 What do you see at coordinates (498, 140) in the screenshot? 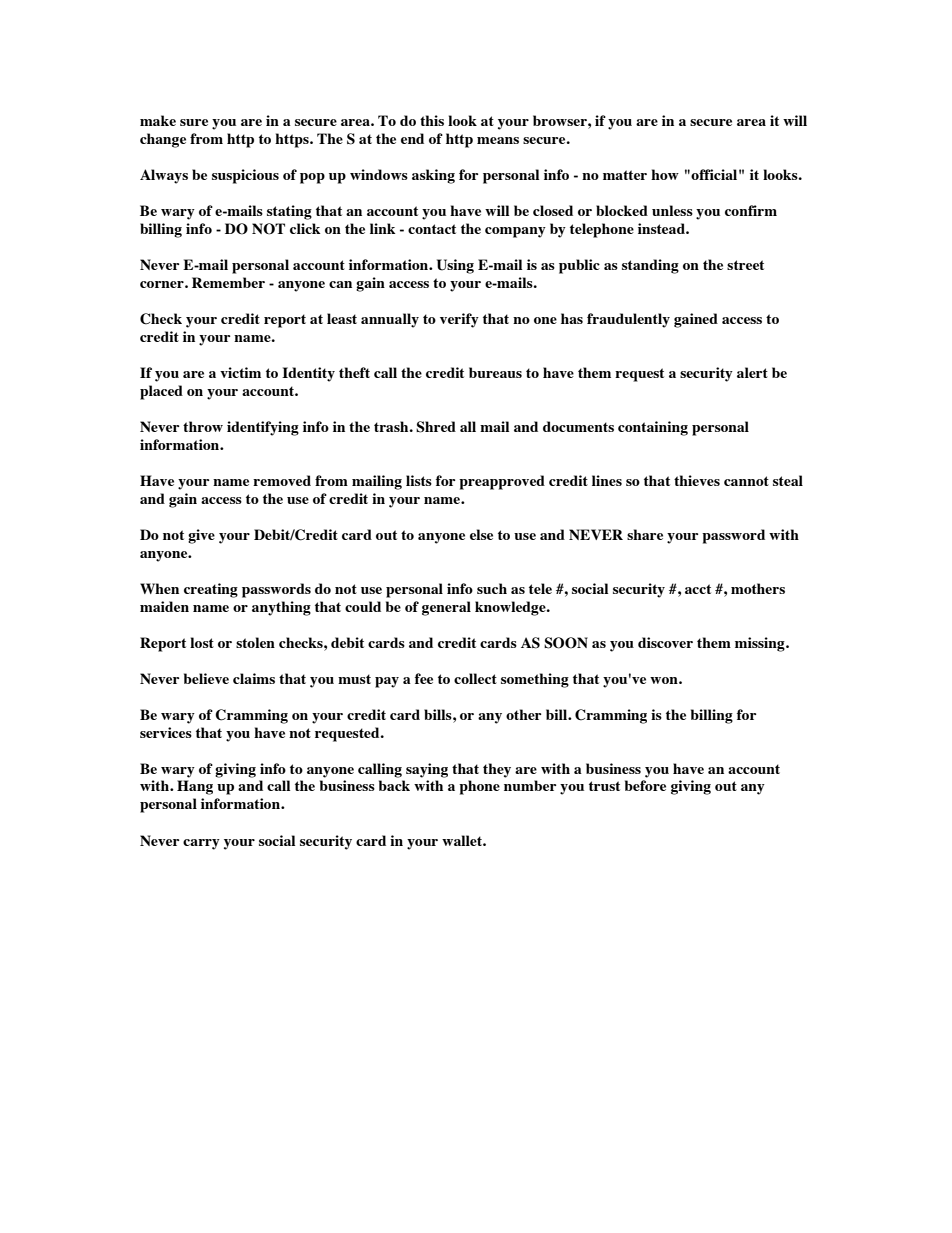
I see `means` at bounding box center [498, 140].
